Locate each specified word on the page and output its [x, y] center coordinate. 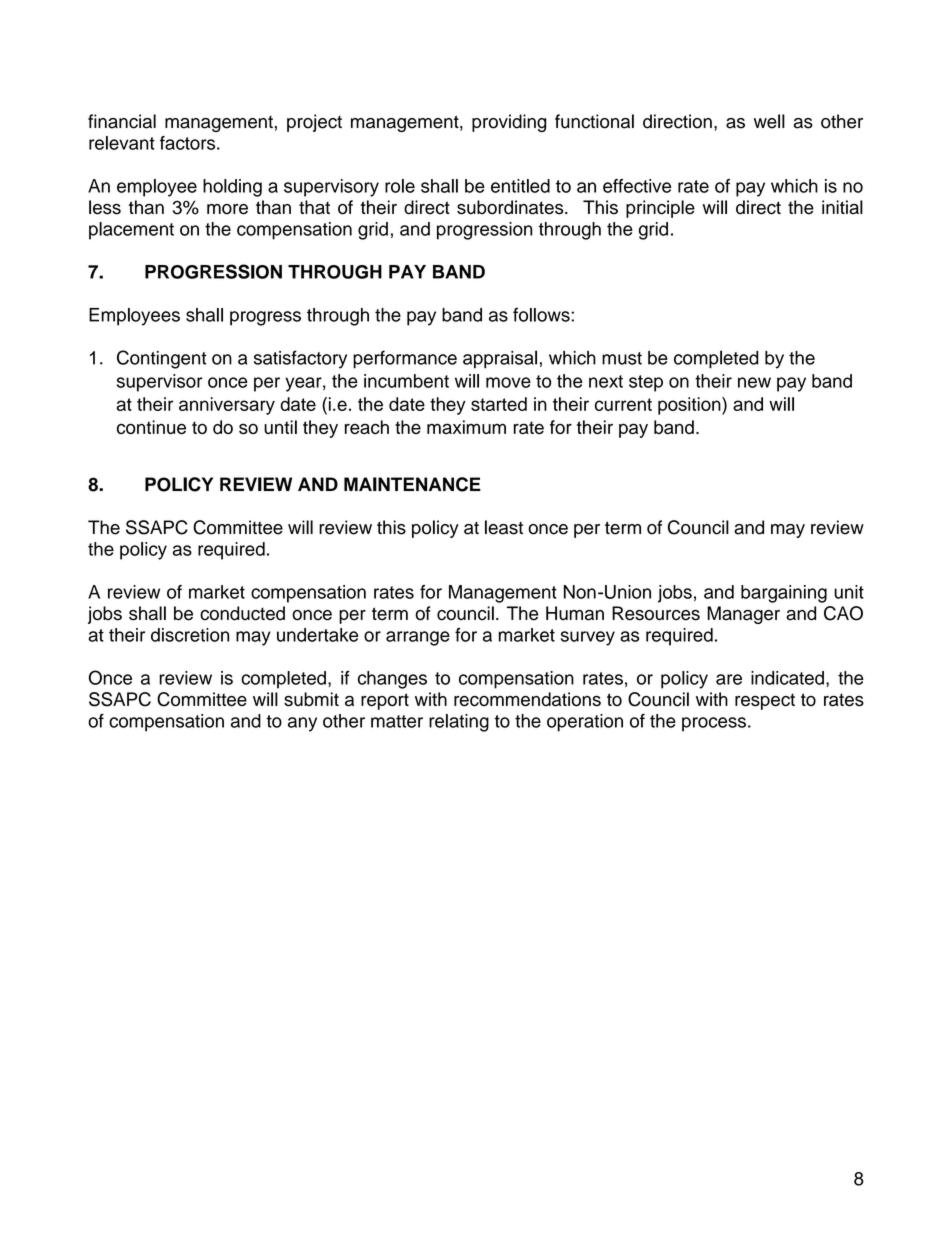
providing [509, 123]
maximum [466, 427]
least [504, 527]
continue [151, 427]
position [690, 406]
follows [542, 314]
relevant [122, 143]
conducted [242, 613]
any [302, 724]
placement [131, 231]
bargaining [784, 594]
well [769, 121]
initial [842, 207]
